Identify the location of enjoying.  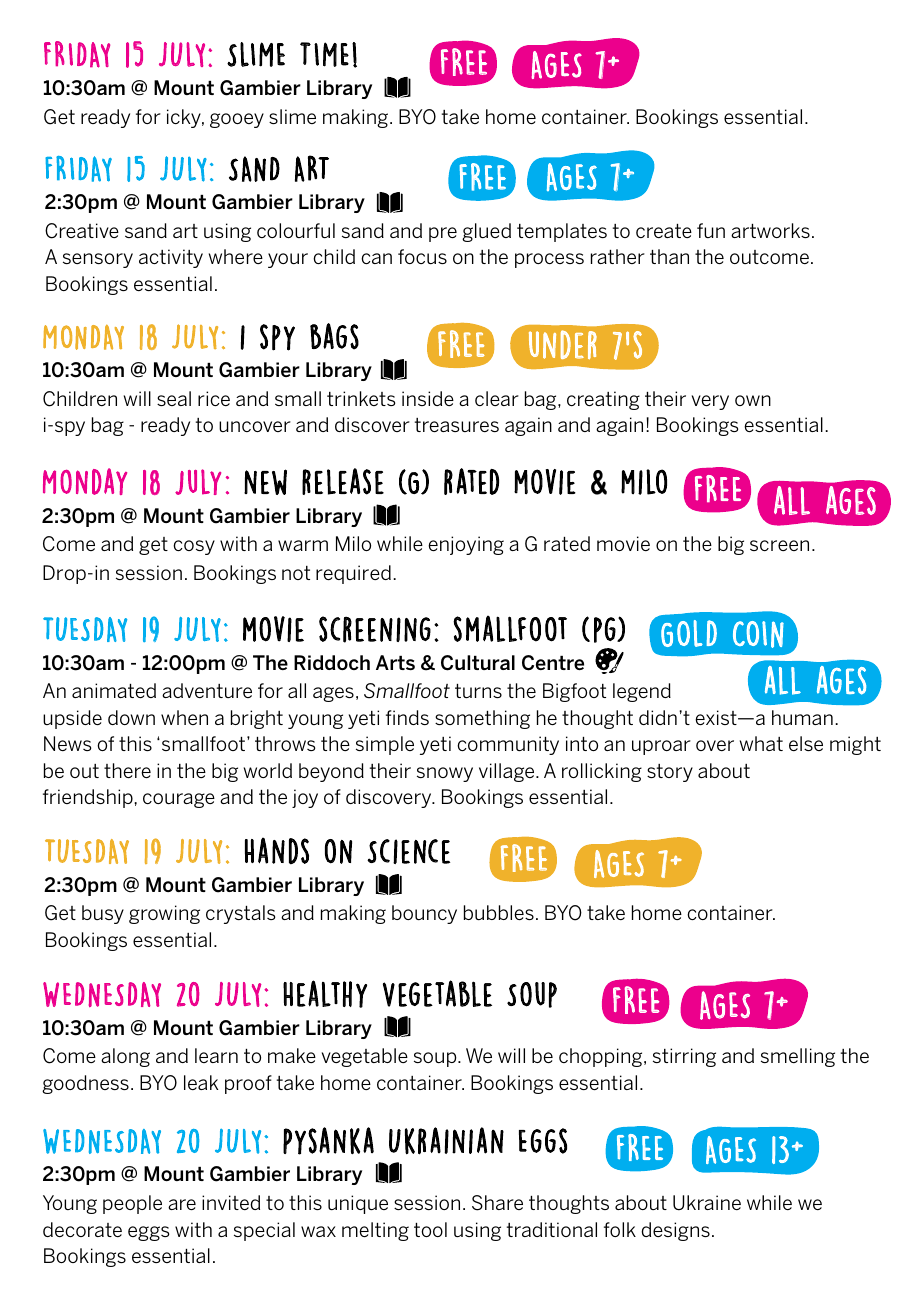
(466, 545).
